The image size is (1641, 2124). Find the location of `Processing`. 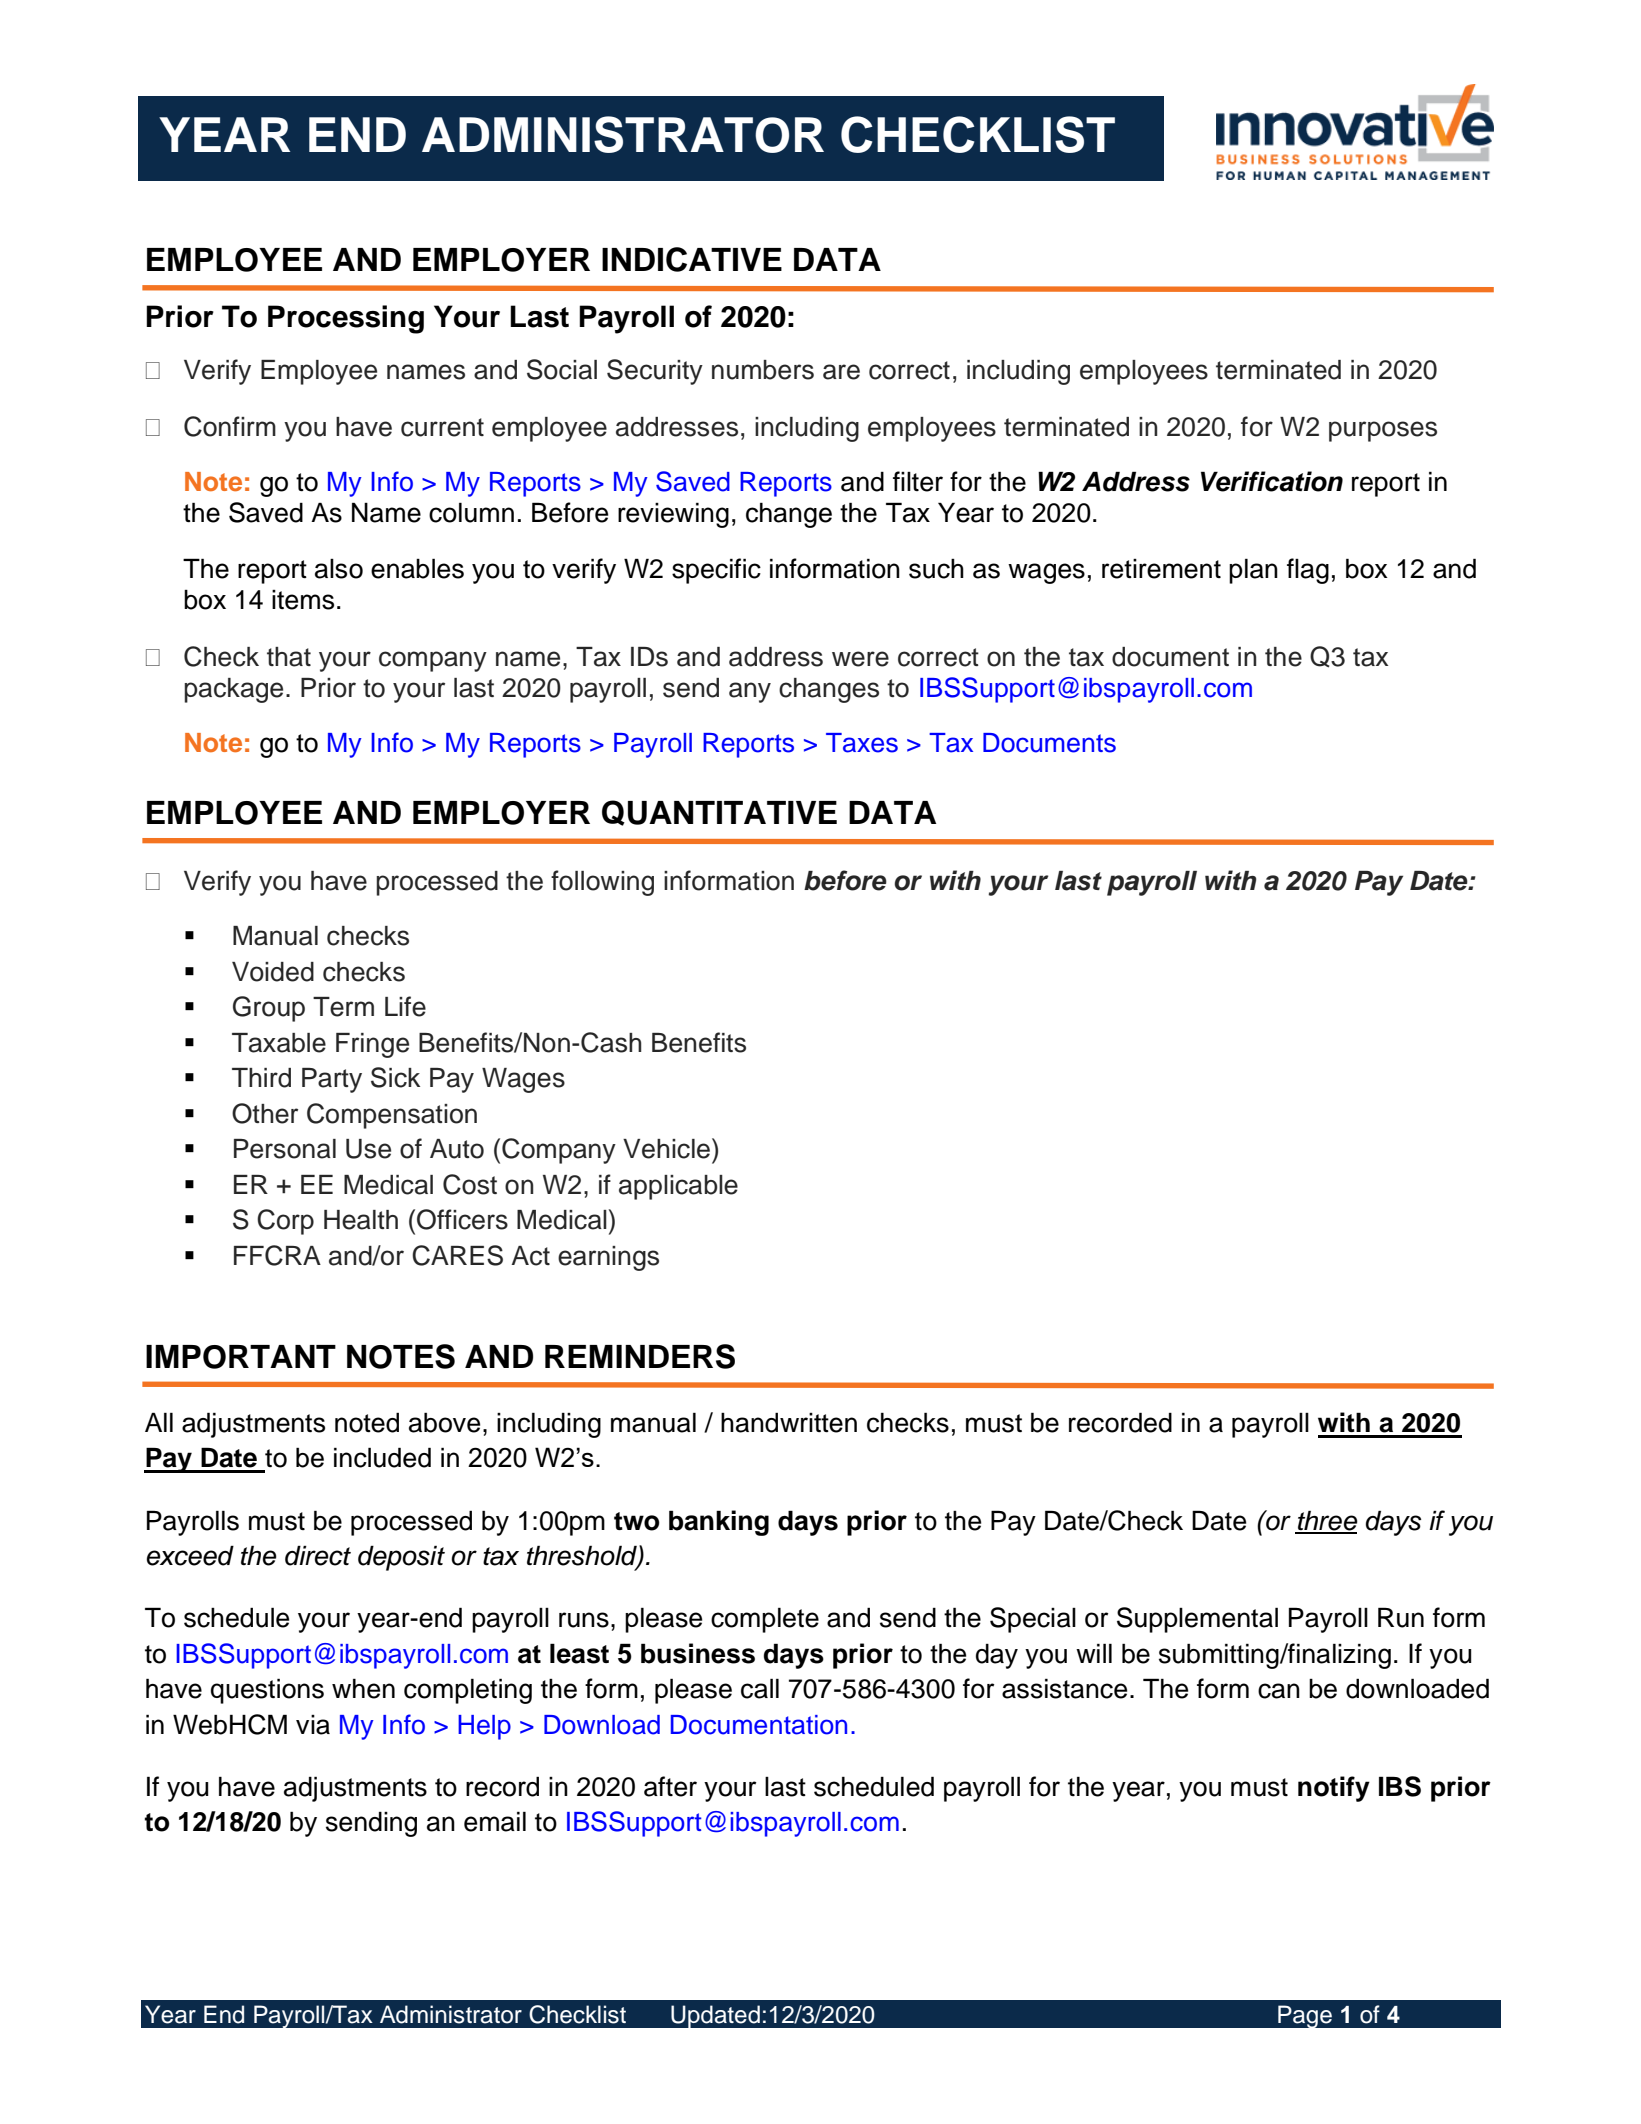

Processing is located at coordinates (346, 319).
